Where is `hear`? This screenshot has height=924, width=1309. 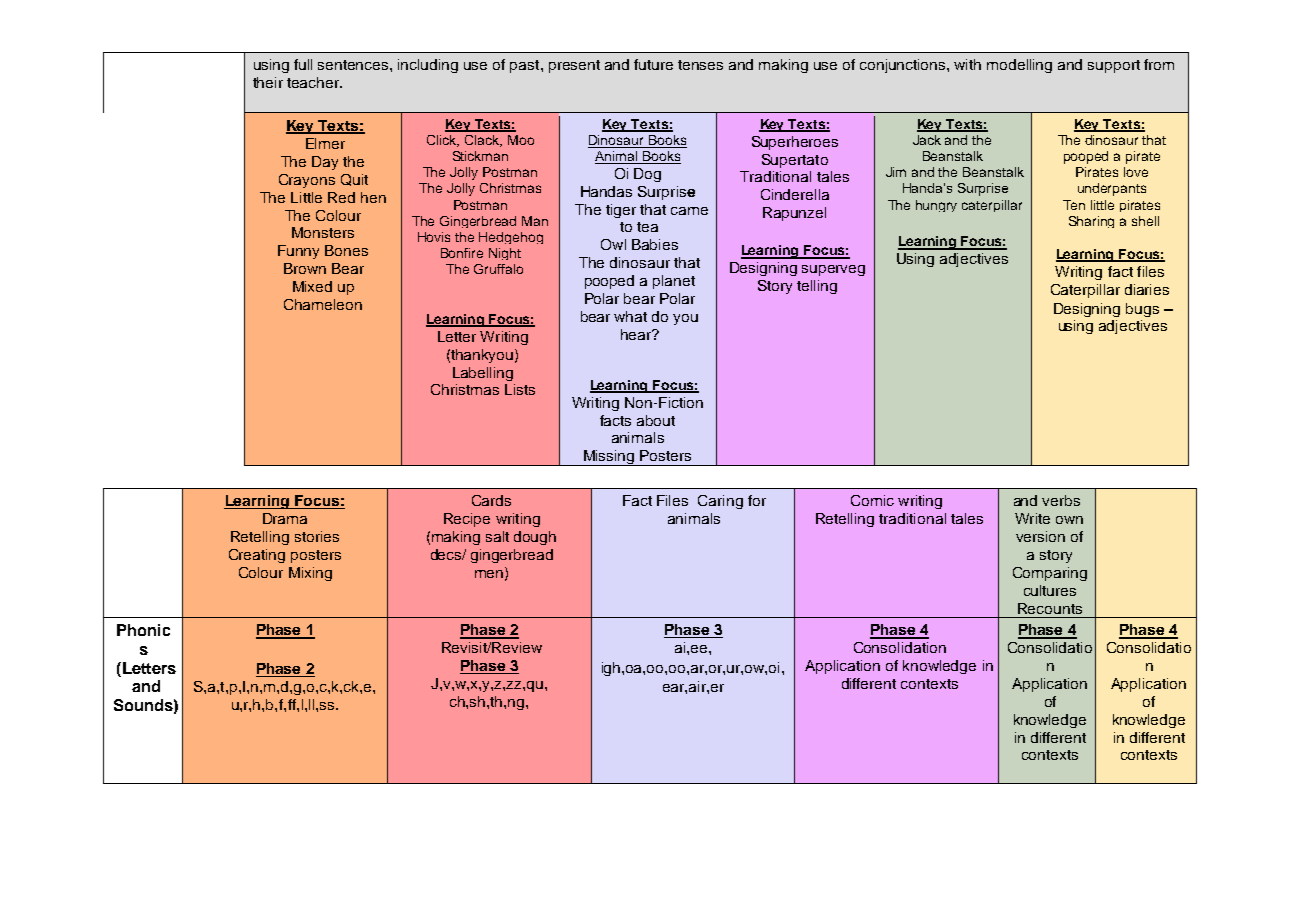 hear is located at coordinates (637, 334).
